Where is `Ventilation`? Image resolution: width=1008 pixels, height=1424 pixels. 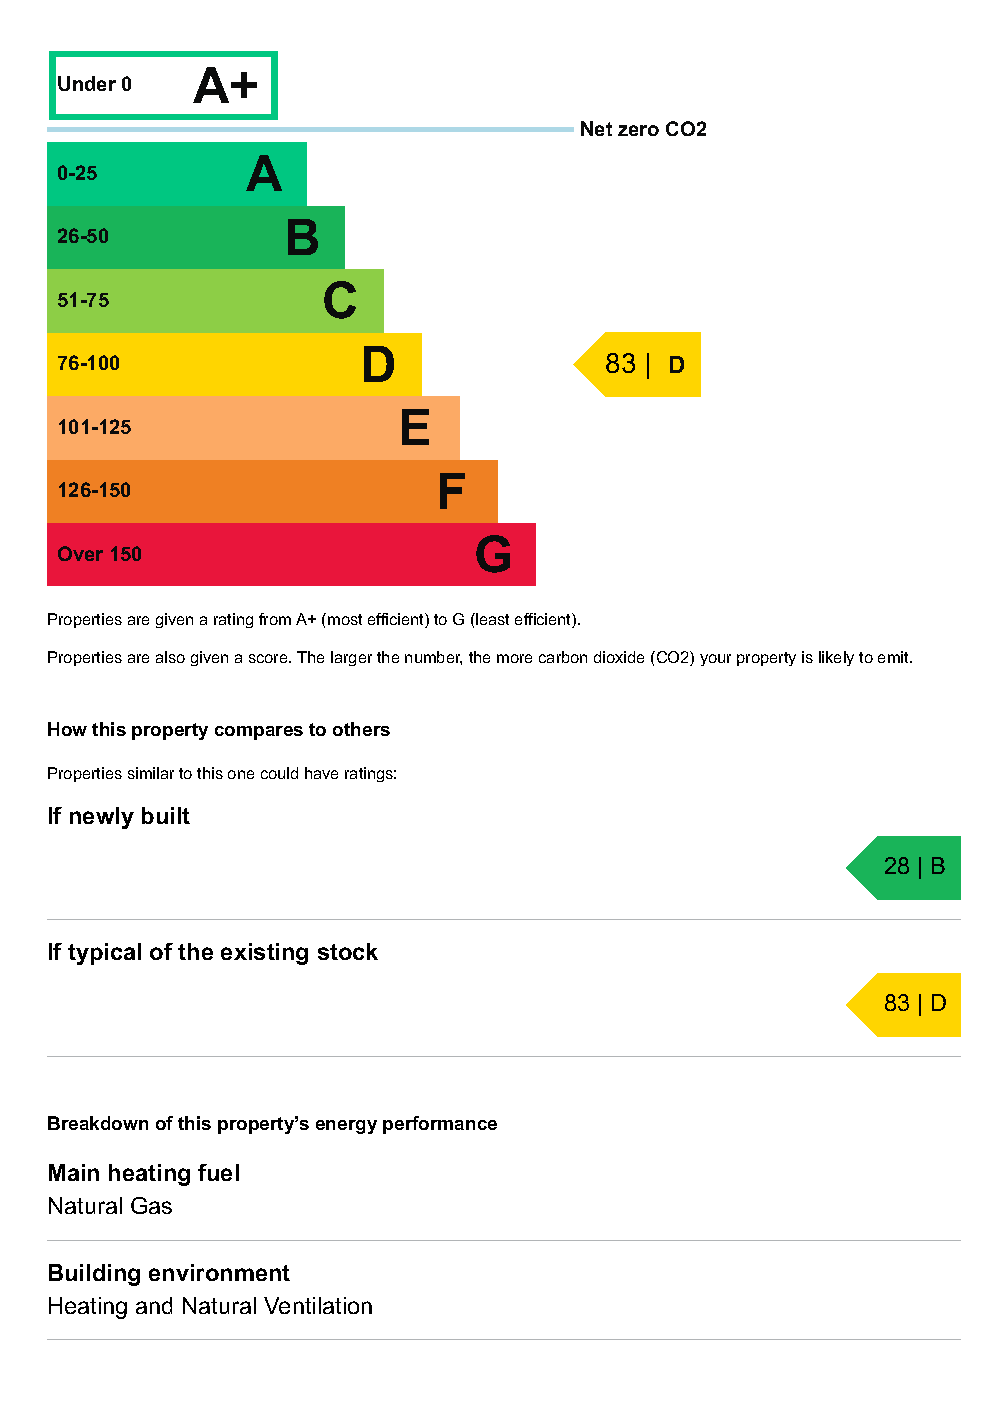
Ventilation is located at coordinates (318, 1305).
